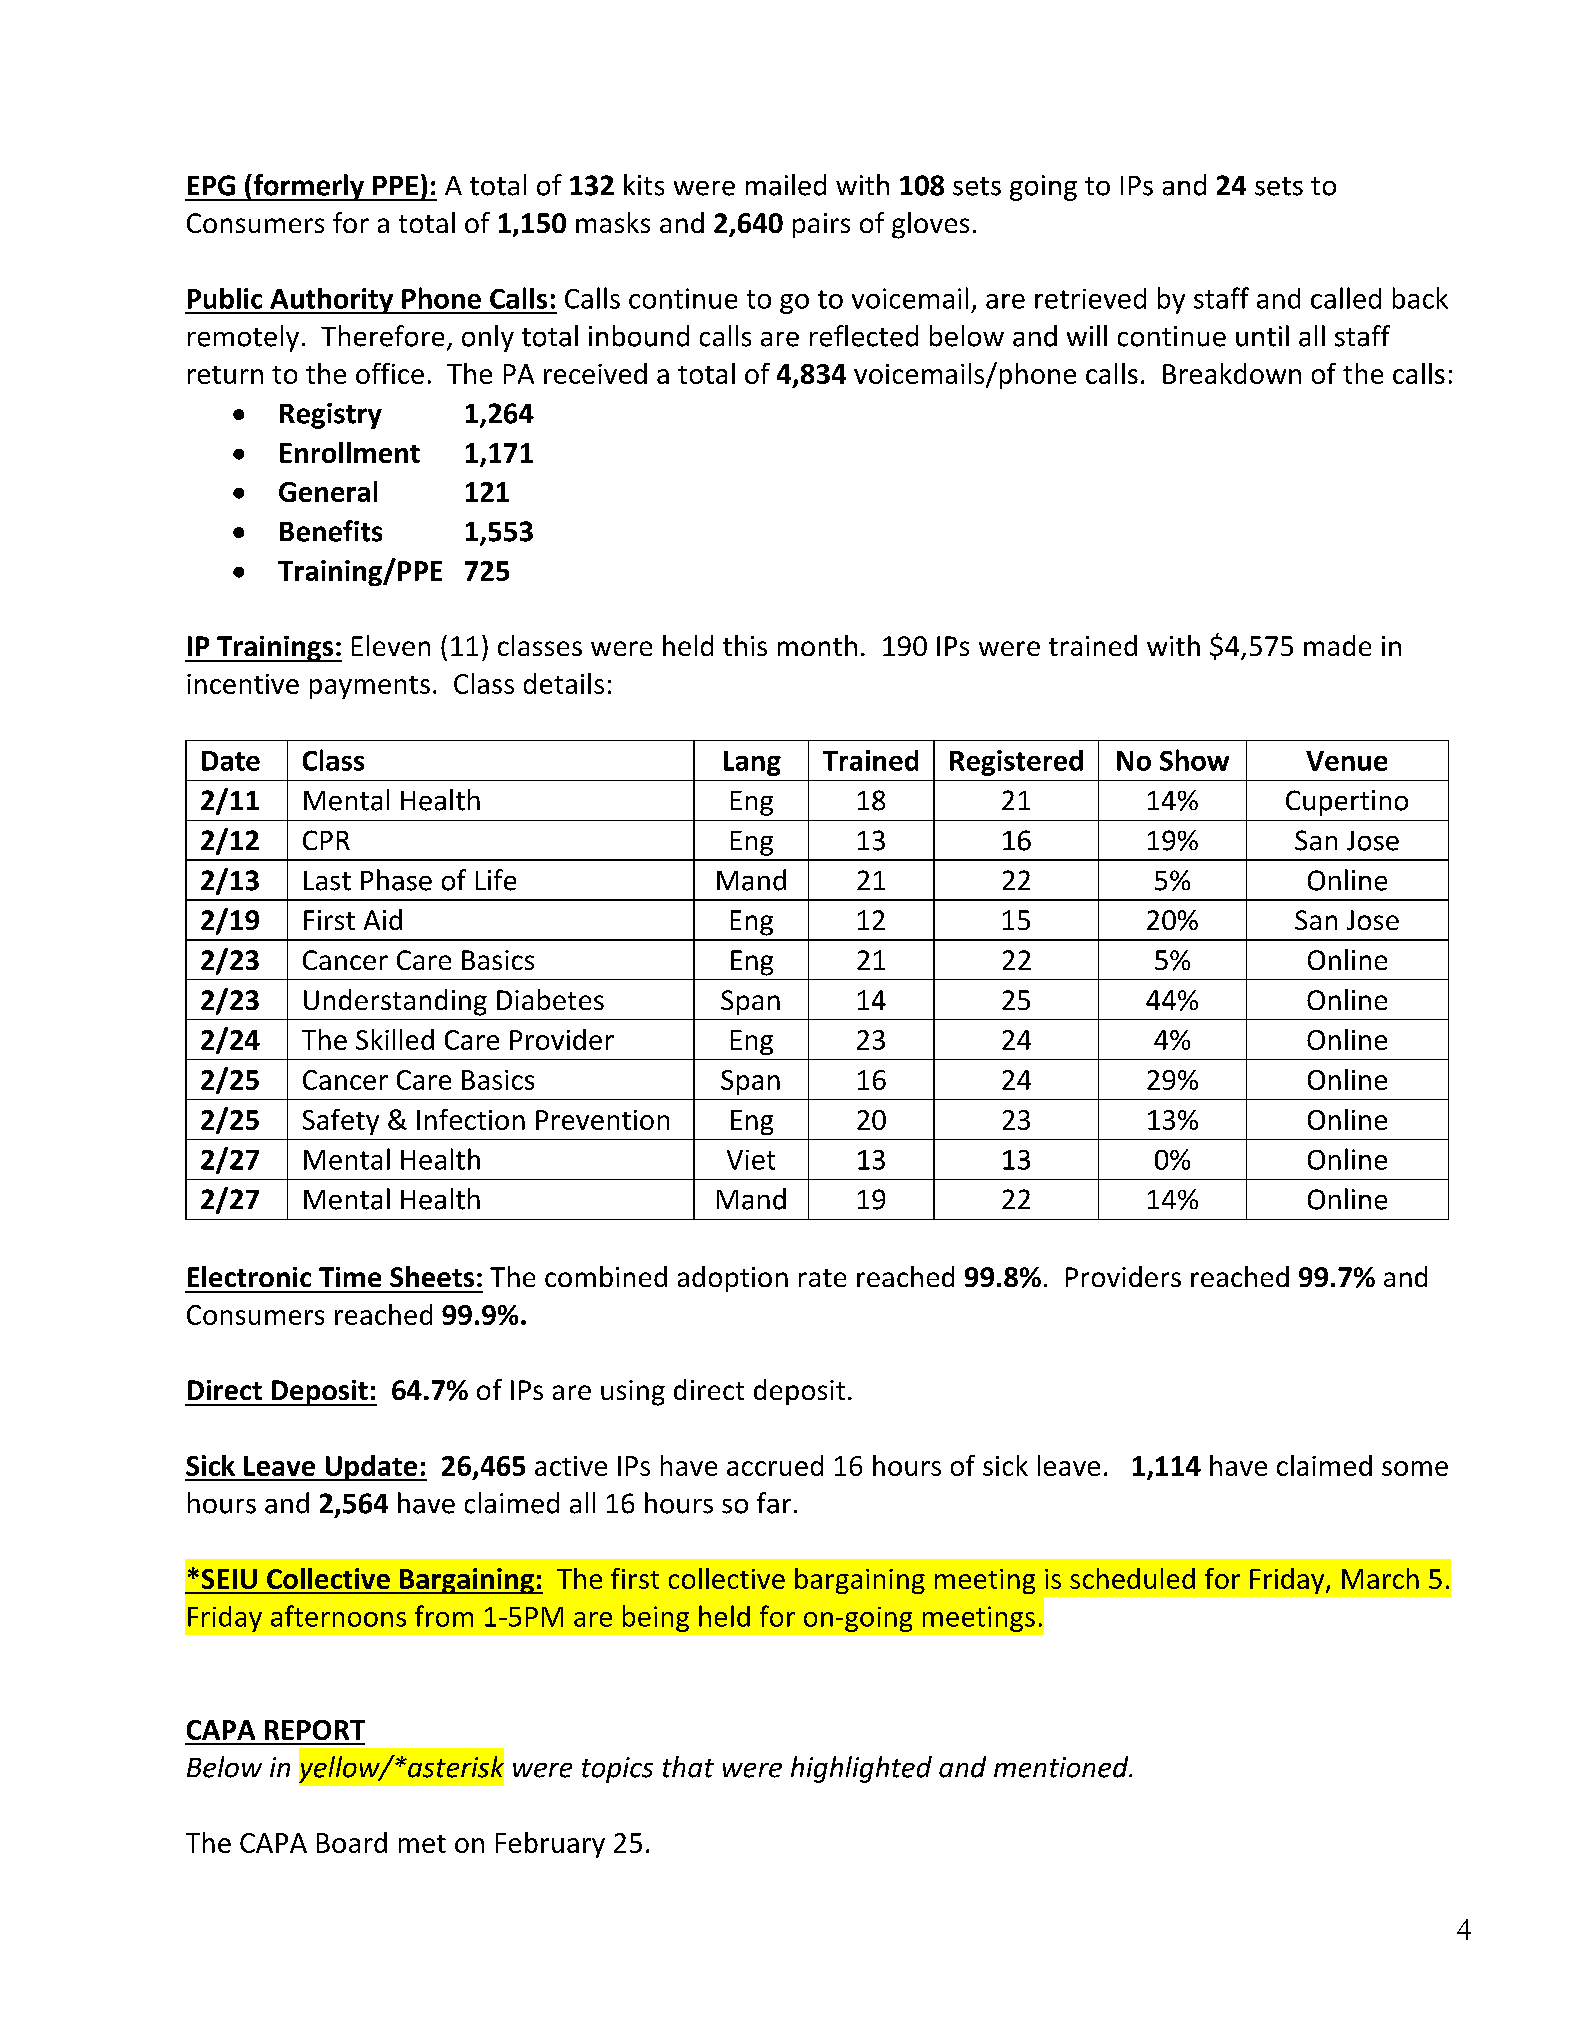 The image size is (1576, 2039). I want to click on Board, so click(352, 1842).
